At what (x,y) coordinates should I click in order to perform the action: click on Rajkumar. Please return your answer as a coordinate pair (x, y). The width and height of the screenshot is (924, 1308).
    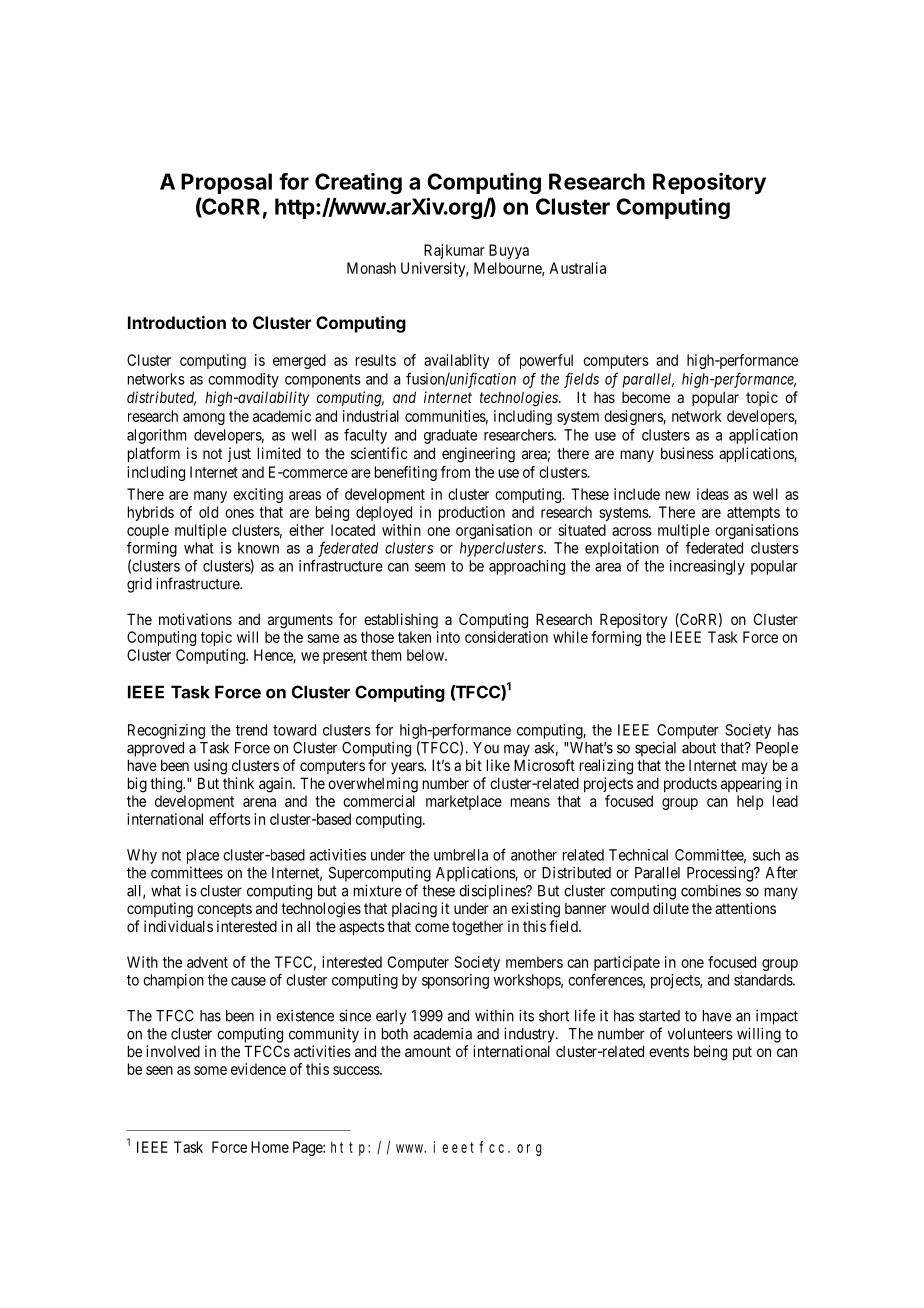
    Looking at the image, I should click on (454, 251).
